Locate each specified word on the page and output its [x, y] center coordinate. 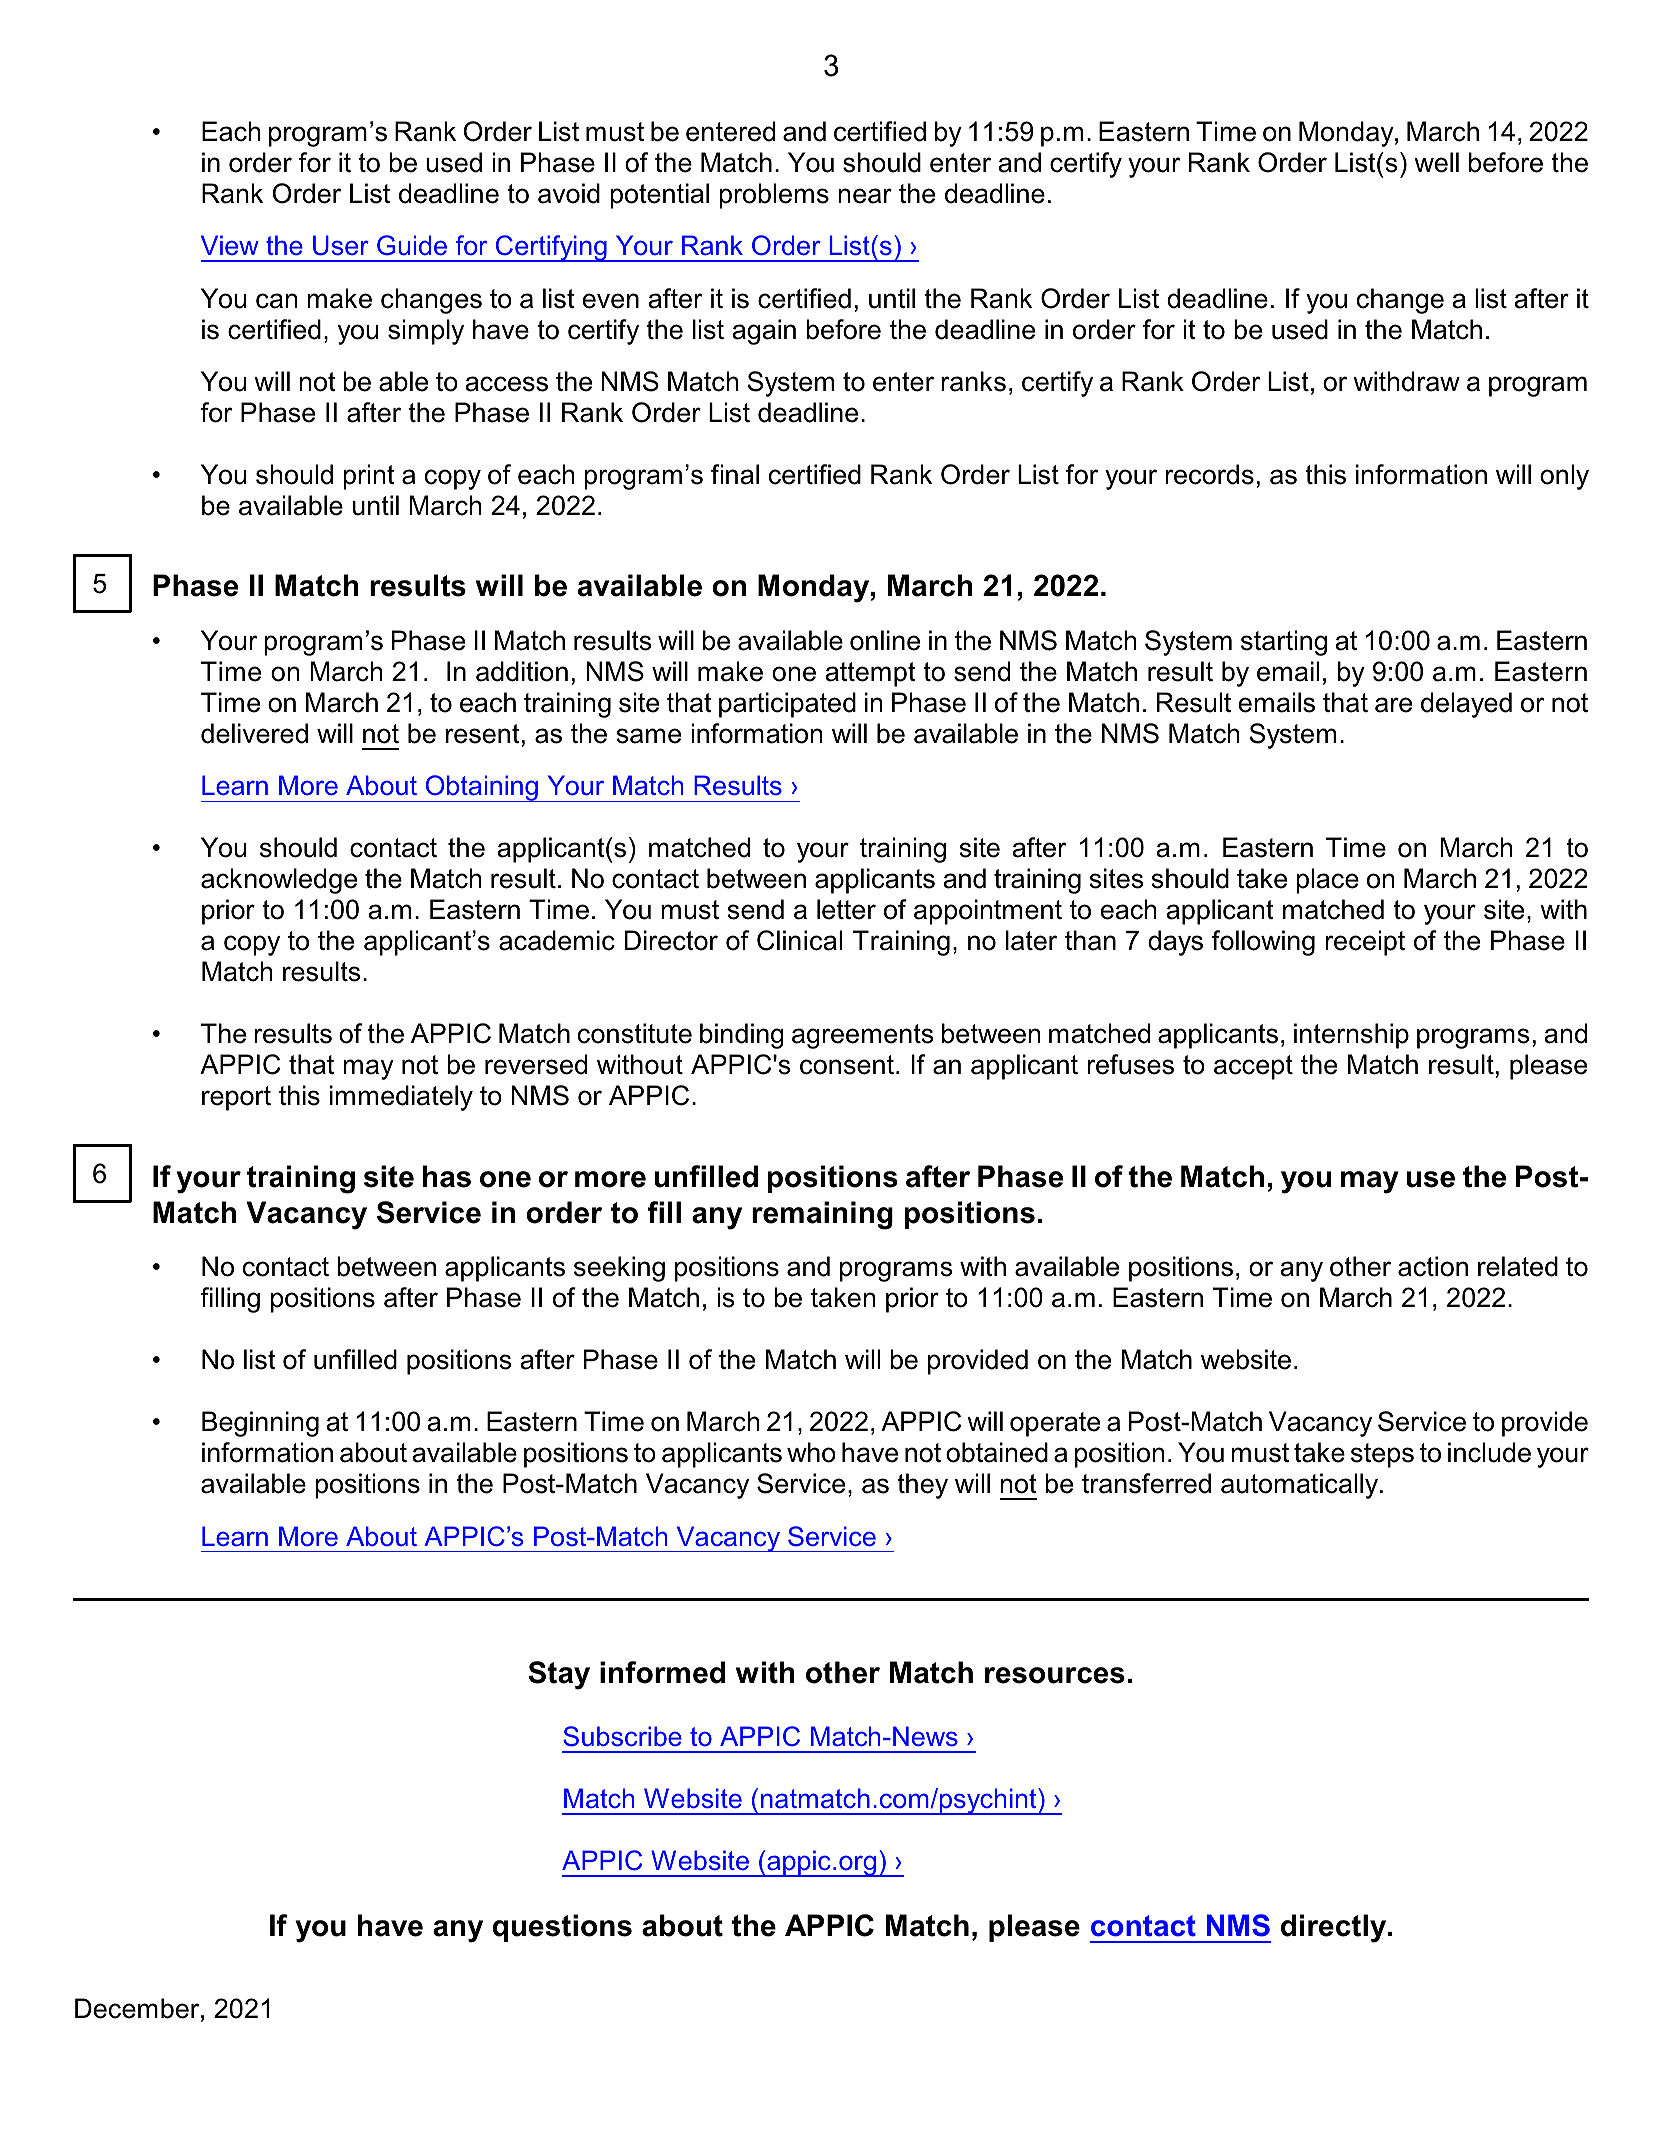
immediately [401, 1098]
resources [1055, 1675]
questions [562, 1928]
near [865, 196]
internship [1351, 1036]
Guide [412, 245]
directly [1335, 1928]
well [1436, 162]
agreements [863, 1036]
